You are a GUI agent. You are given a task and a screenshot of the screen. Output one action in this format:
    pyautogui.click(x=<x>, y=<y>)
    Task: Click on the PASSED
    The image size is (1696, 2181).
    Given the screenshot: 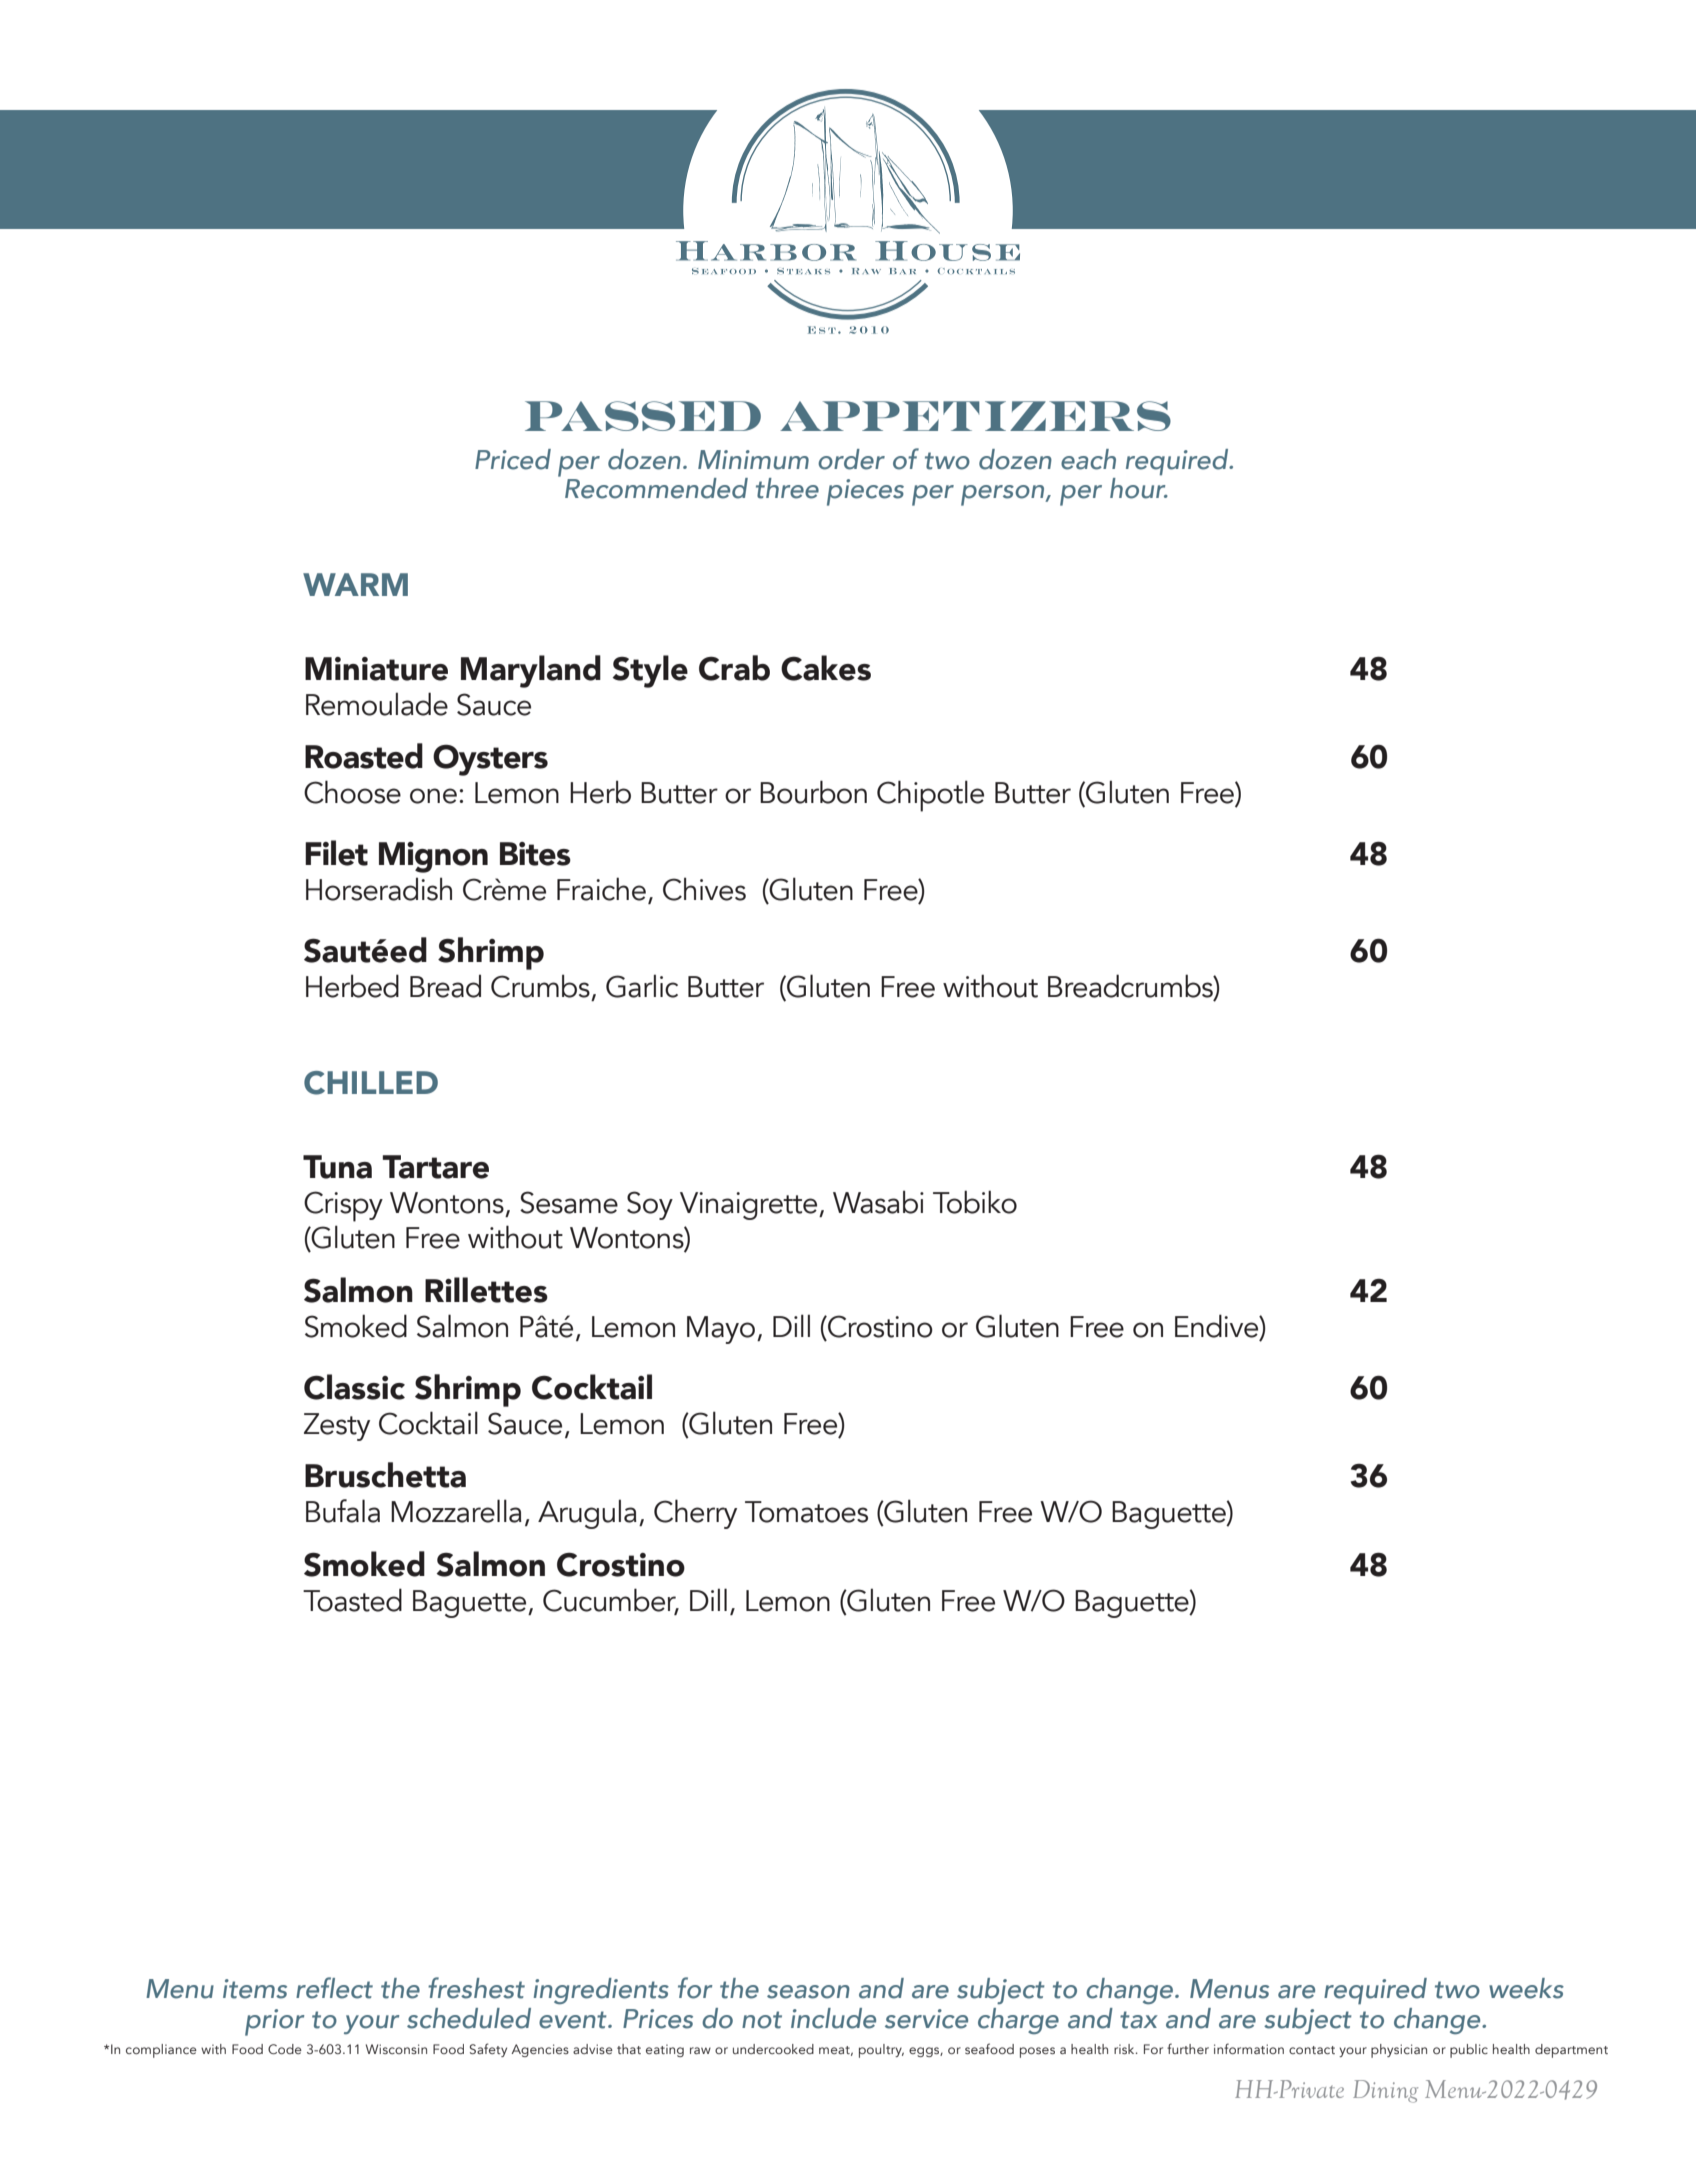 What is the action you would take?
    pyautogui.click(x=643, y=416)
